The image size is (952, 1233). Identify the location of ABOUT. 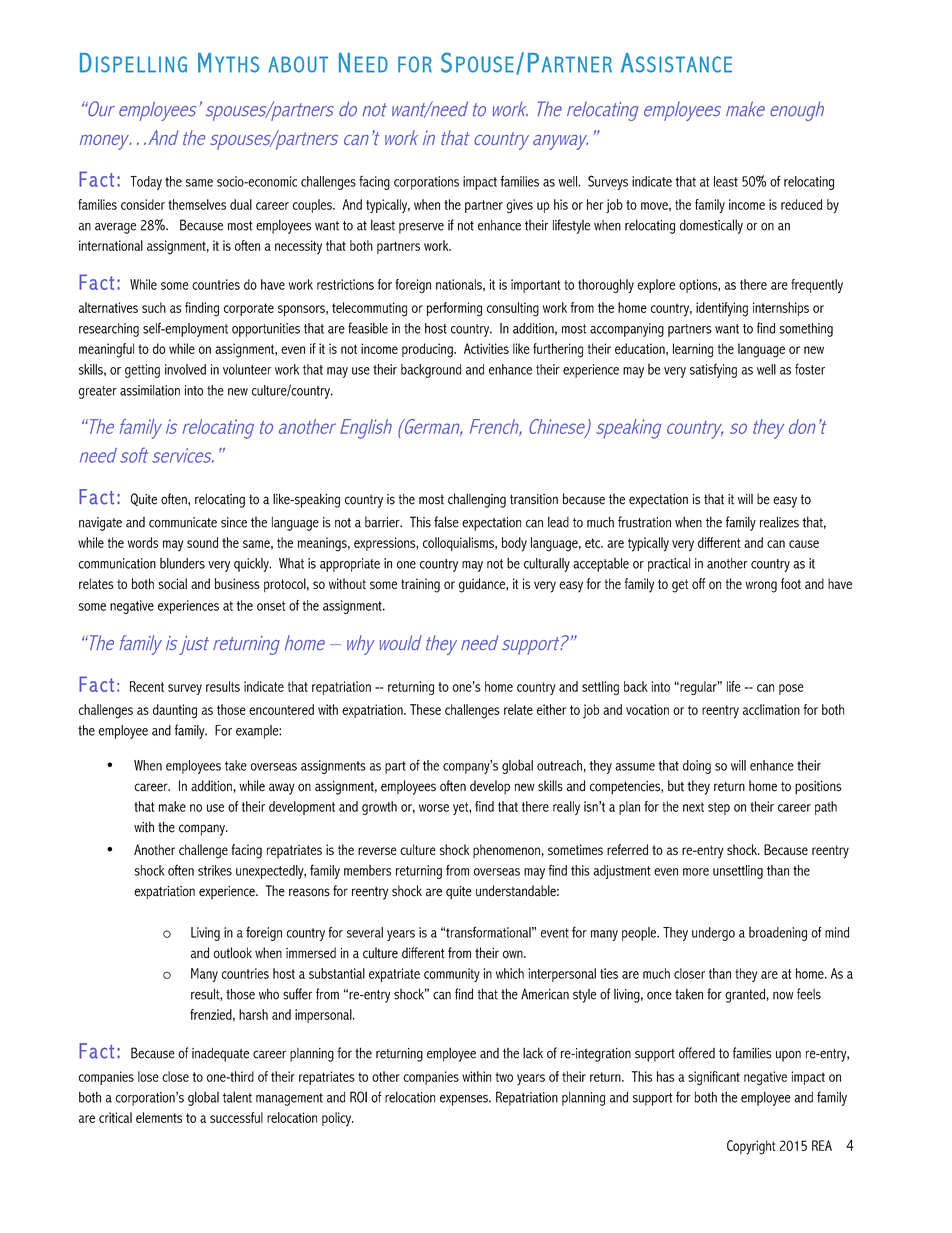
(298, 64).
